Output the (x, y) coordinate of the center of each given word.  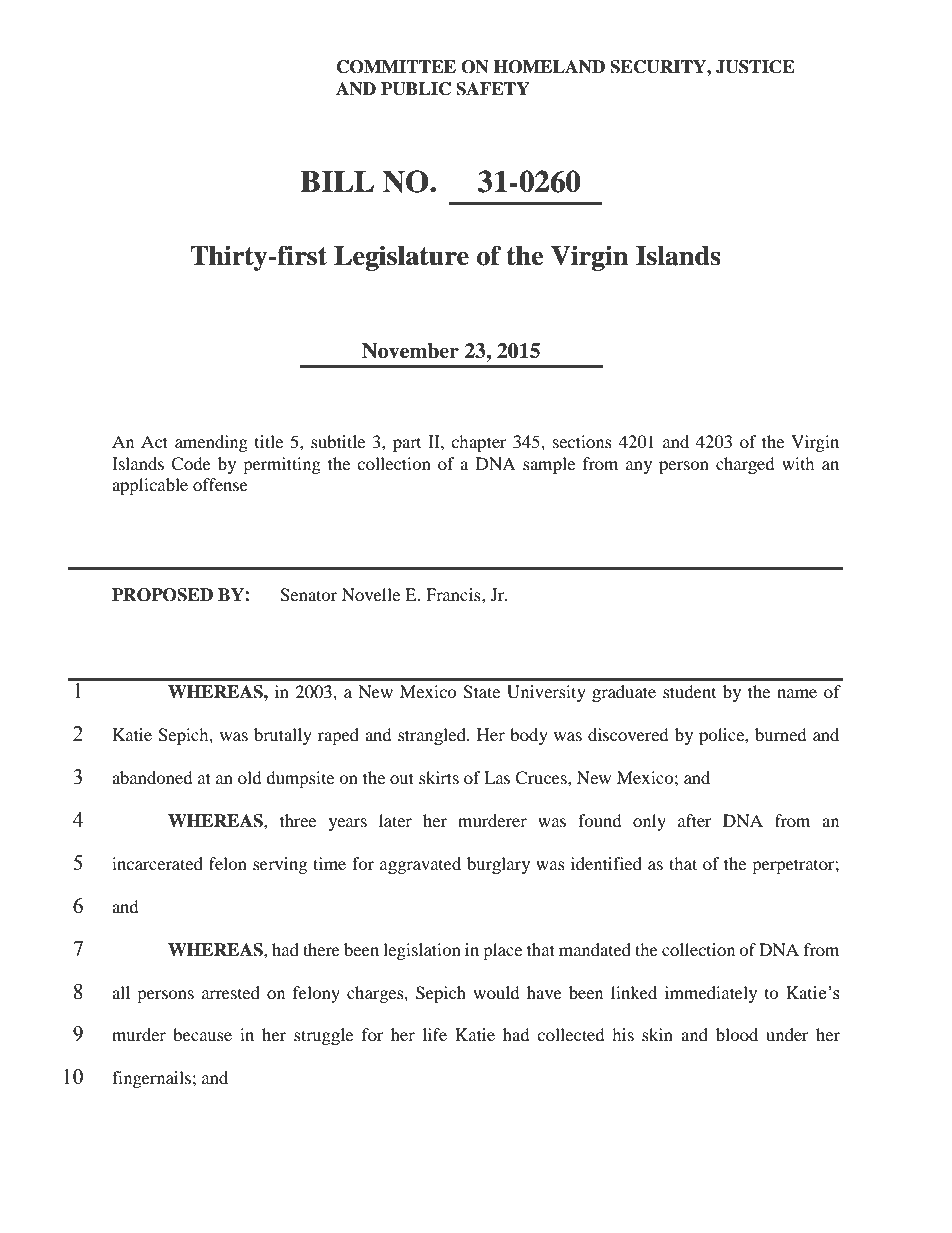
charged (745, 465)
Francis (454, 594)
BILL (337, 181)
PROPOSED (162, 595)
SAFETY (493, 89)
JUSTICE (755, 67)
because (202, 1034)
